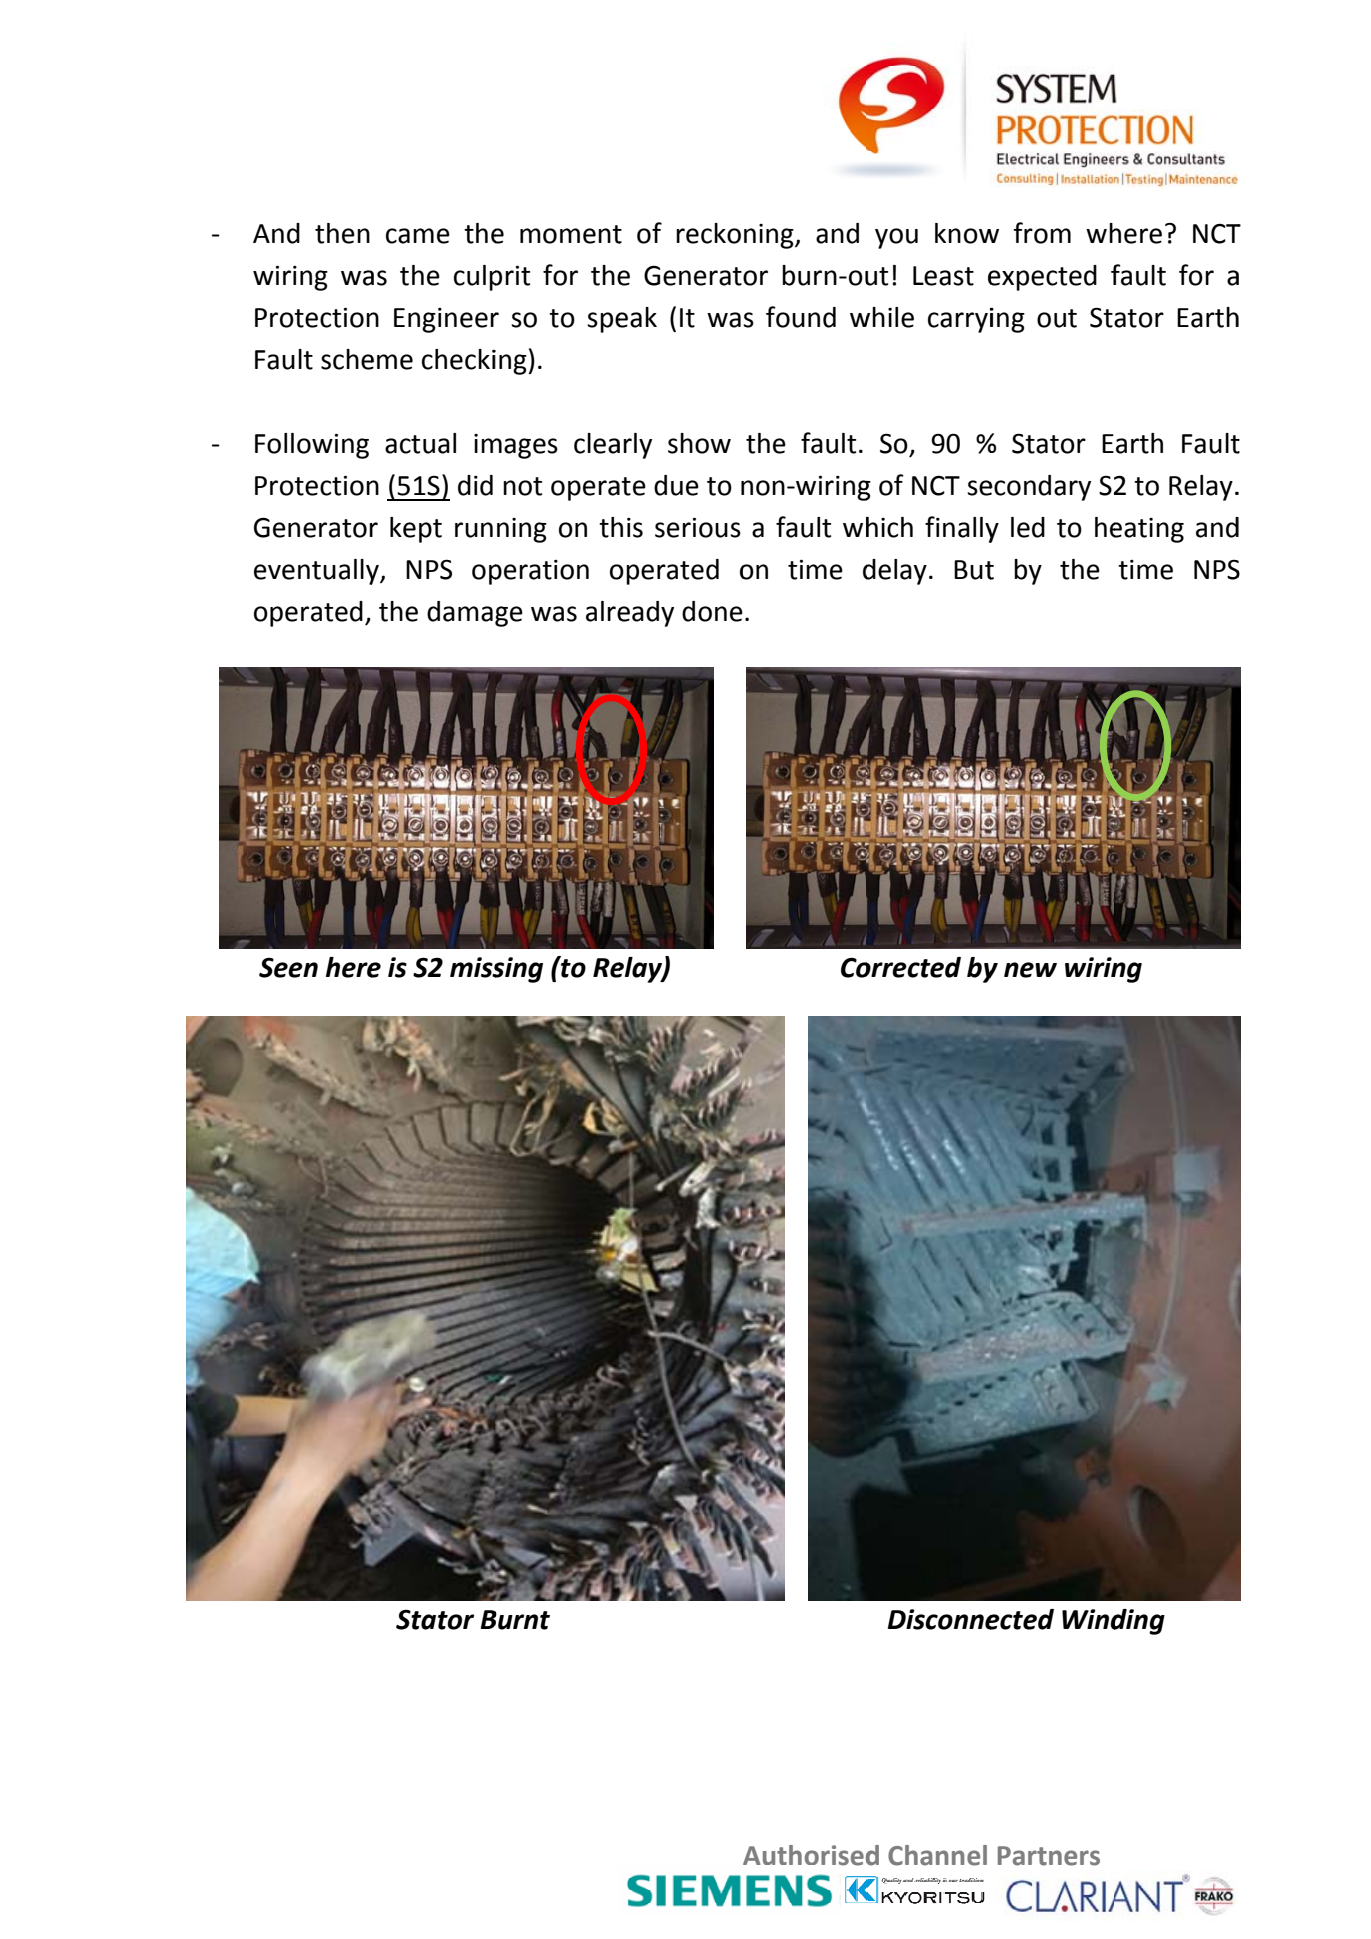  I want to click on But, so click(974, 570).
